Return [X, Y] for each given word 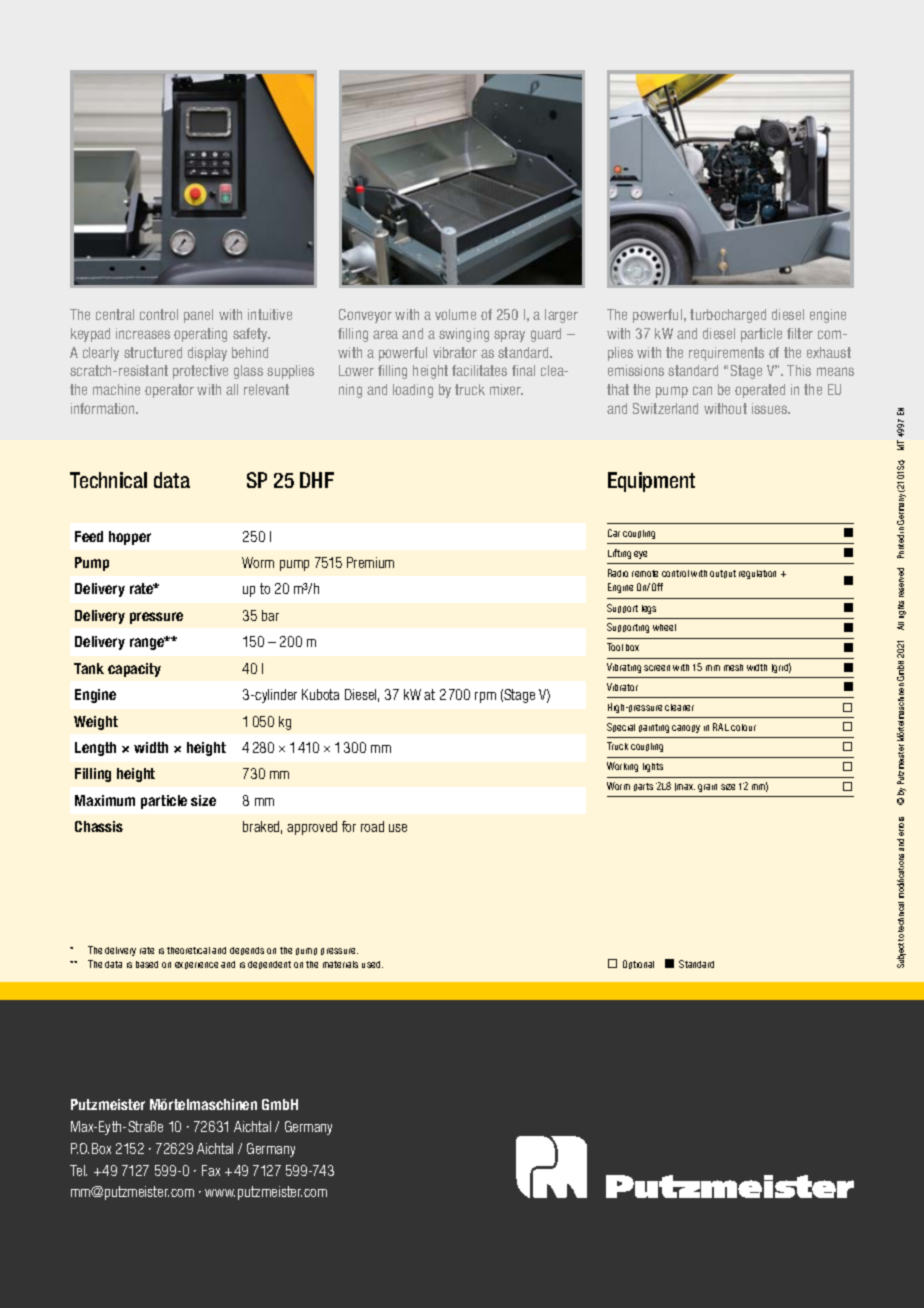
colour [743, 727]
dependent [269, 965]
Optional [638, 964]
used [372, 964]
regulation [757, 574]
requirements [726, 354]
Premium [370, 562]
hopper [130, 538]
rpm [485, 697]
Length [95, 749]
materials [340, 964]
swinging [464, 335]
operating [200, 335]
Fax [211, 1170]
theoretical [188, 950]
